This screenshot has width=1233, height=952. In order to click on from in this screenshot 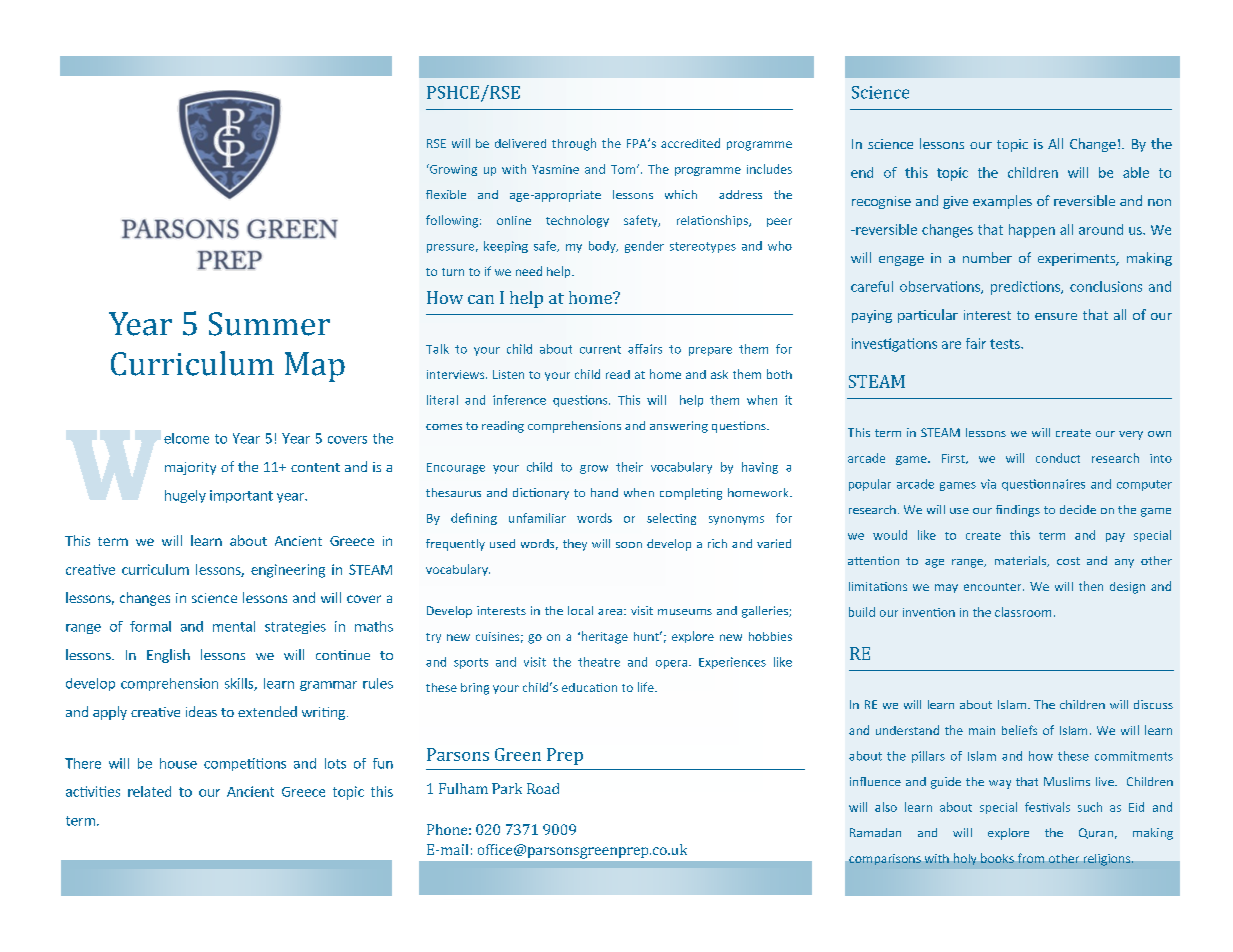, I will do `click(1031, 858)`.
